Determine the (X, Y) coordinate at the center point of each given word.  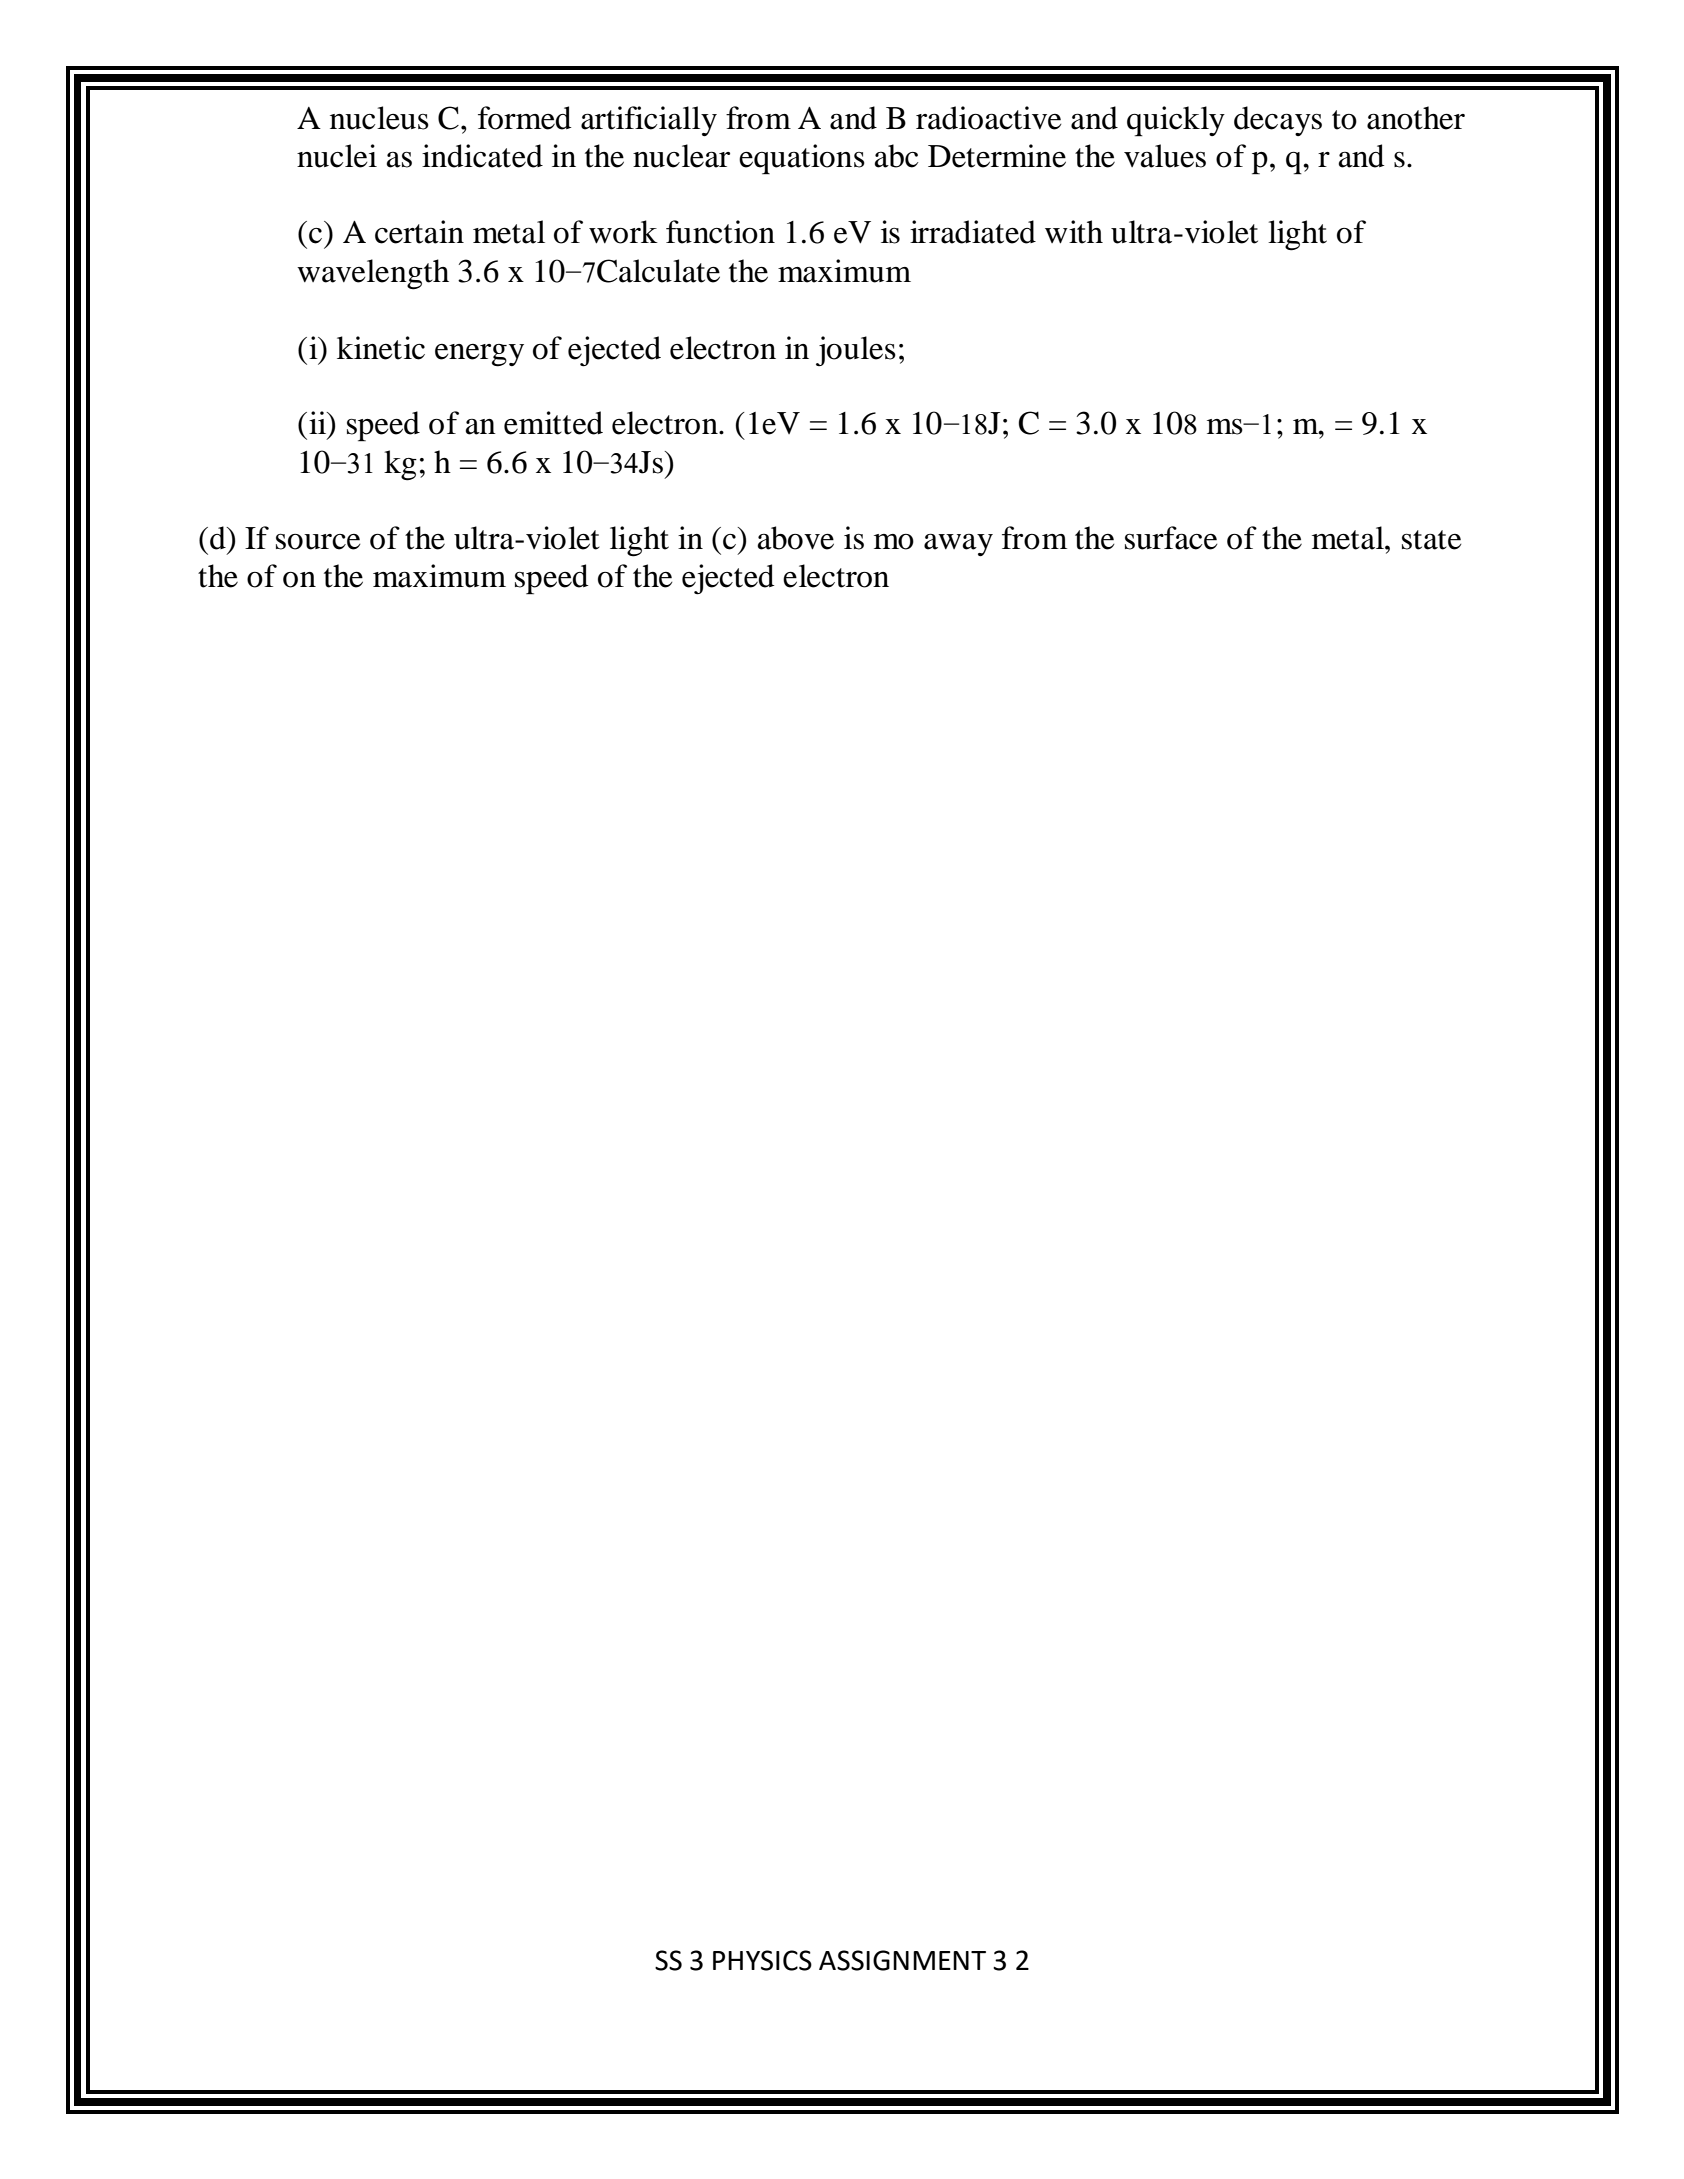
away (958, 545)
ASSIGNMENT (902, 1960)
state (1432, 540)
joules (856, 351)
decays (1278, 121)
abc (896, 156)
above (795, 538)
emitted (553, 423)
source (318, 542)
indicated (482, 156)
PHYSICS (762, 1960)
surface (1171, 538)
